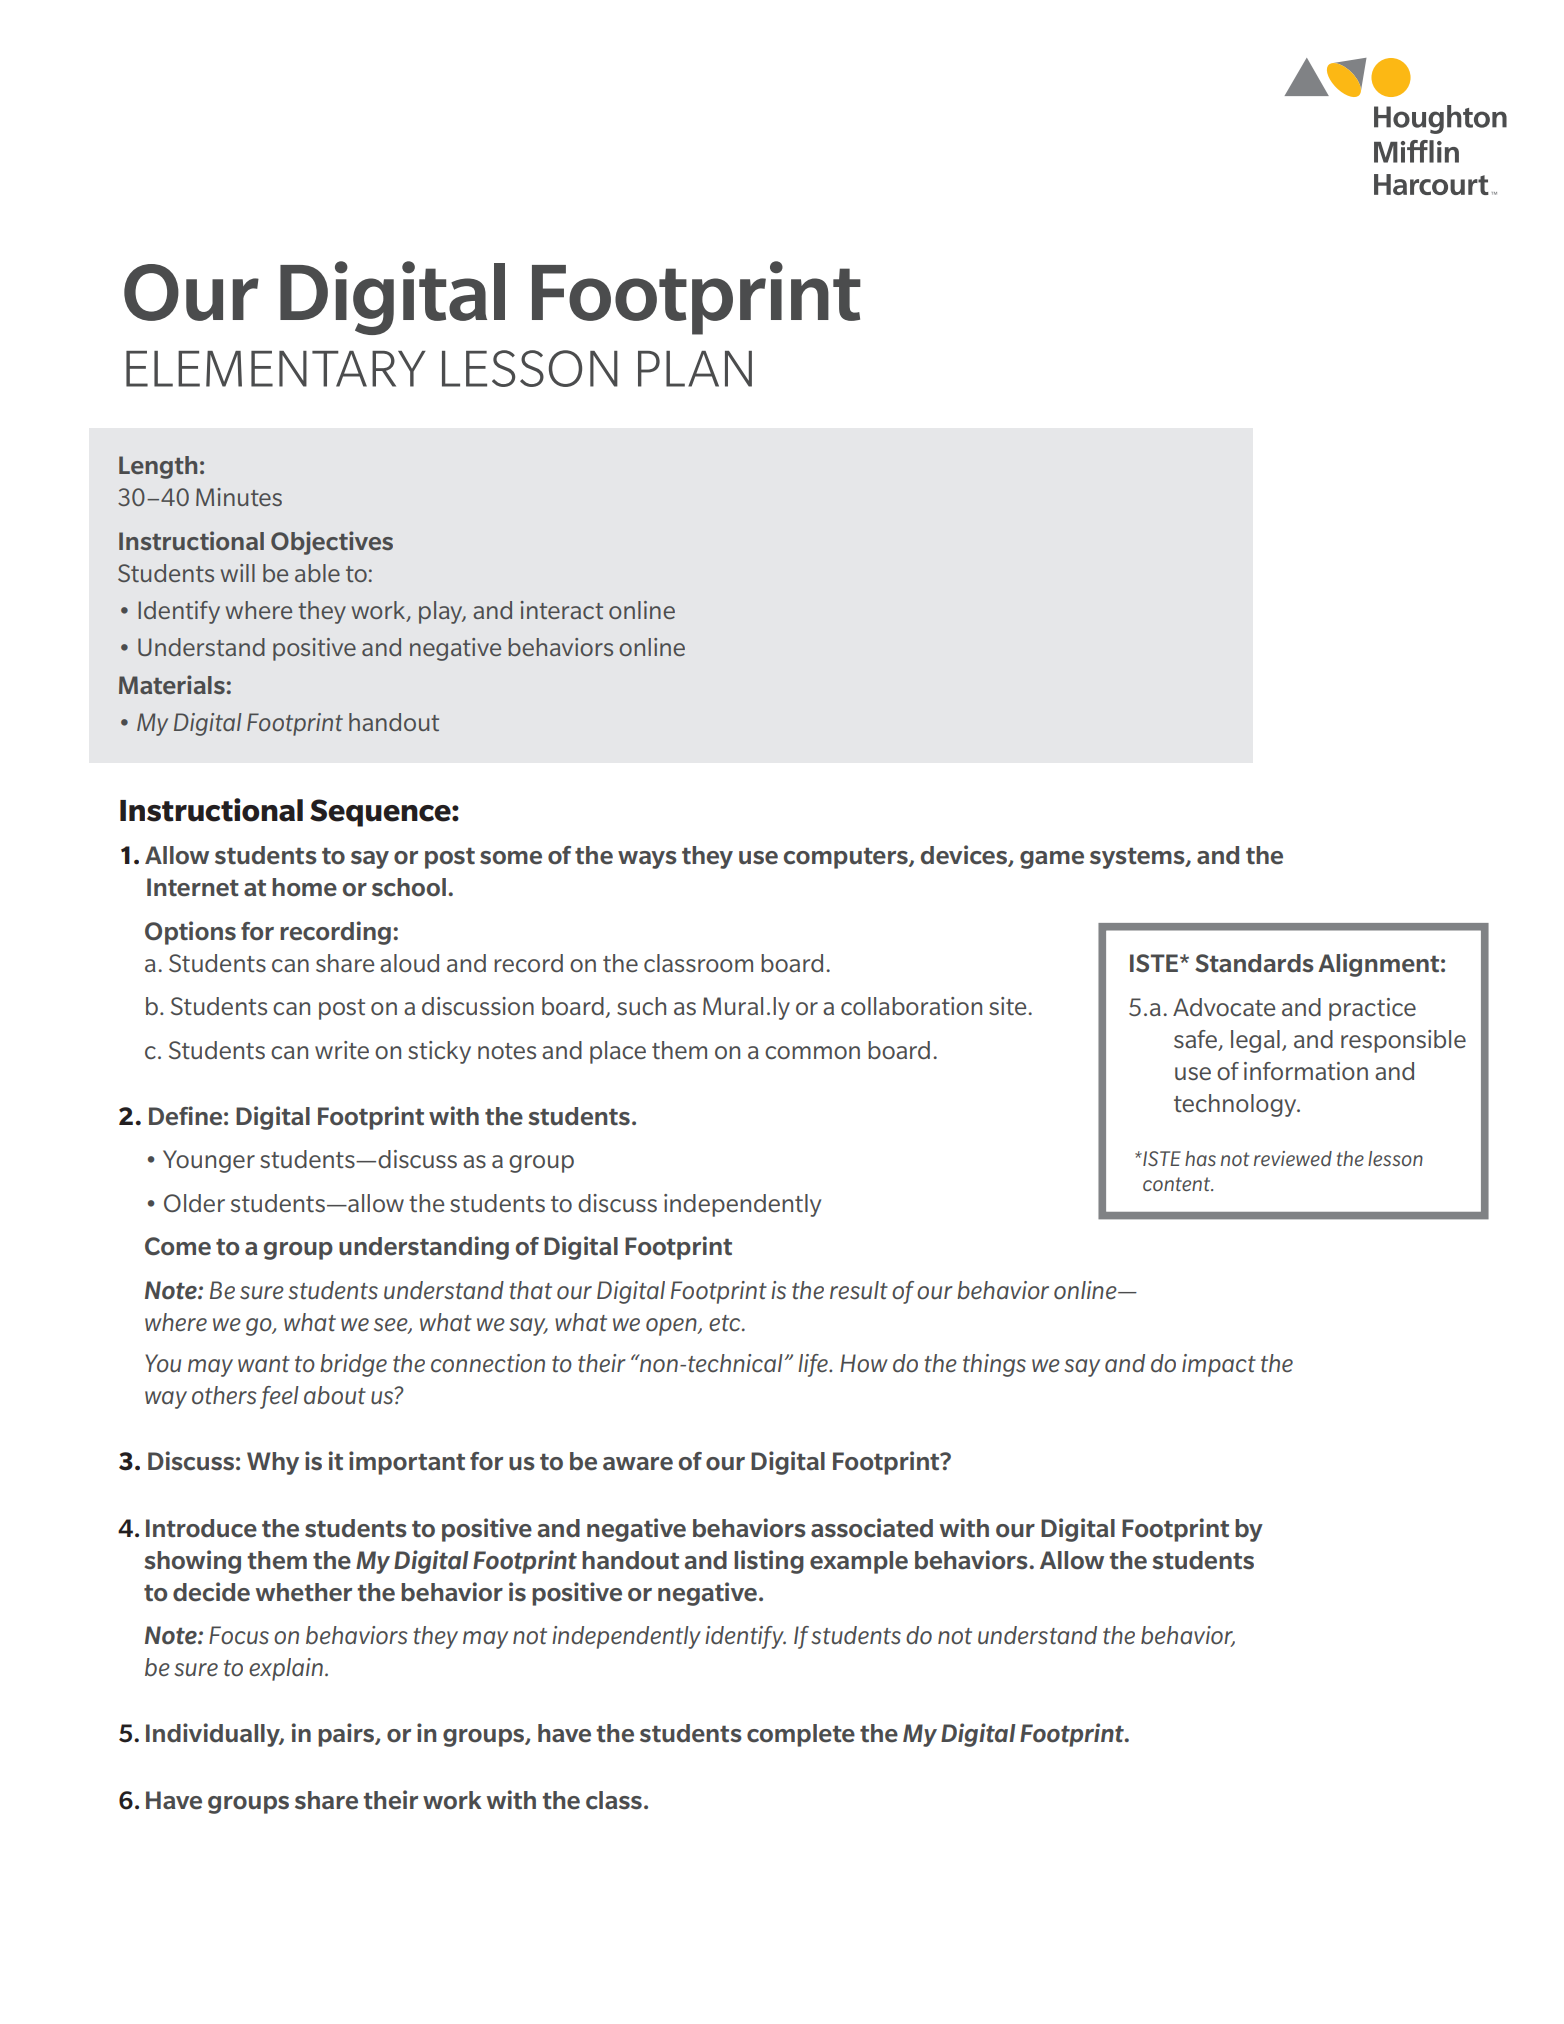 The height and width of the screenshot is (2024, 1564). Describe the element at coordinates (695, 369) in the screenshot. I see `PLAN` at that location.
